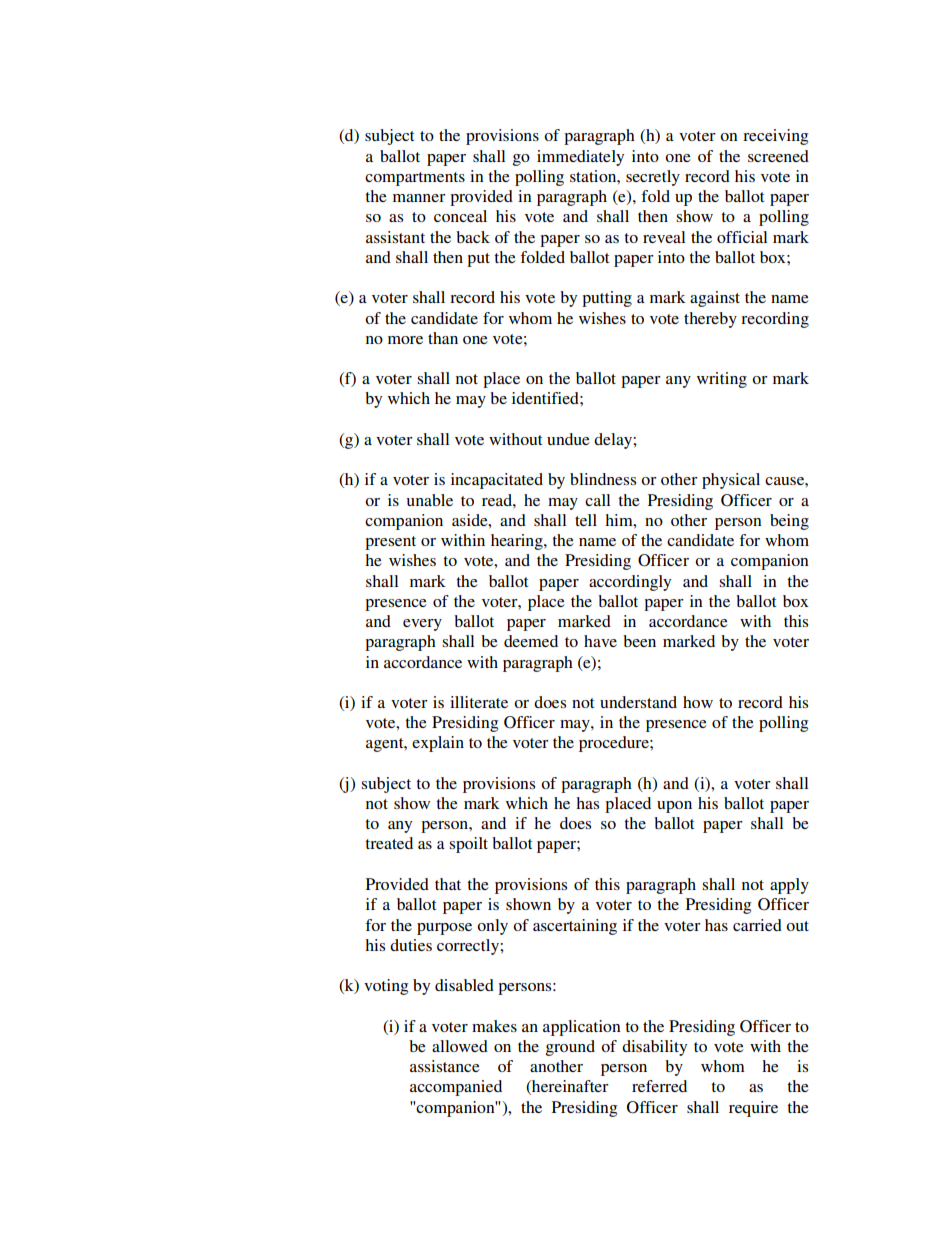  Describe the element at coordinates (731, 481) in the screenshot. I see `physical` at that location.
